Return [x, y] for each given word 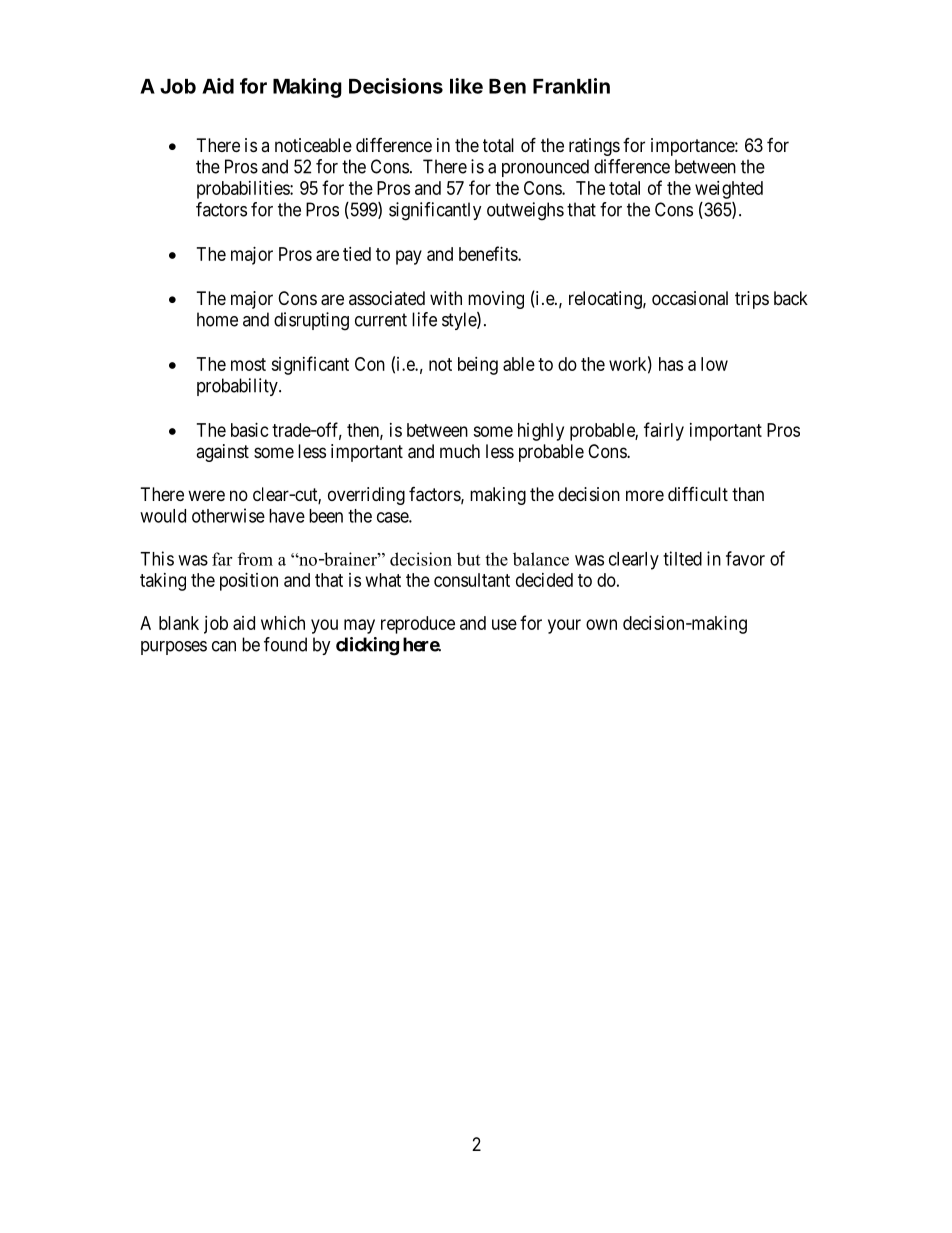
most [248, 364]
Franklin [571, 86]
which [283, 623]
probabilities [244, 190]
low [714, 364]
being [478, 366]
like [466, 86]
